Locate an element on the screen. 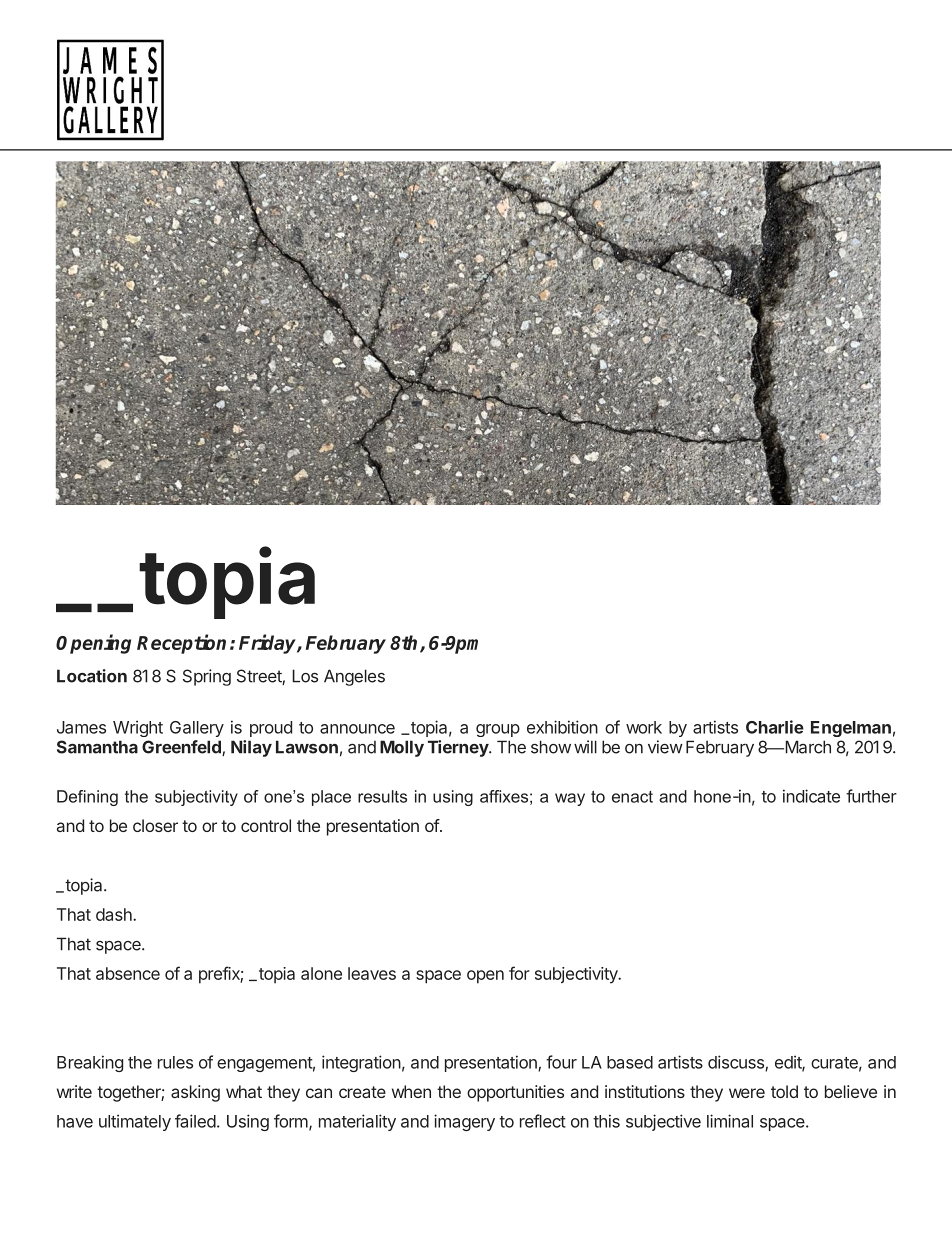 The image size is (952, 1233). told is located at coordinates (784, 1091).
